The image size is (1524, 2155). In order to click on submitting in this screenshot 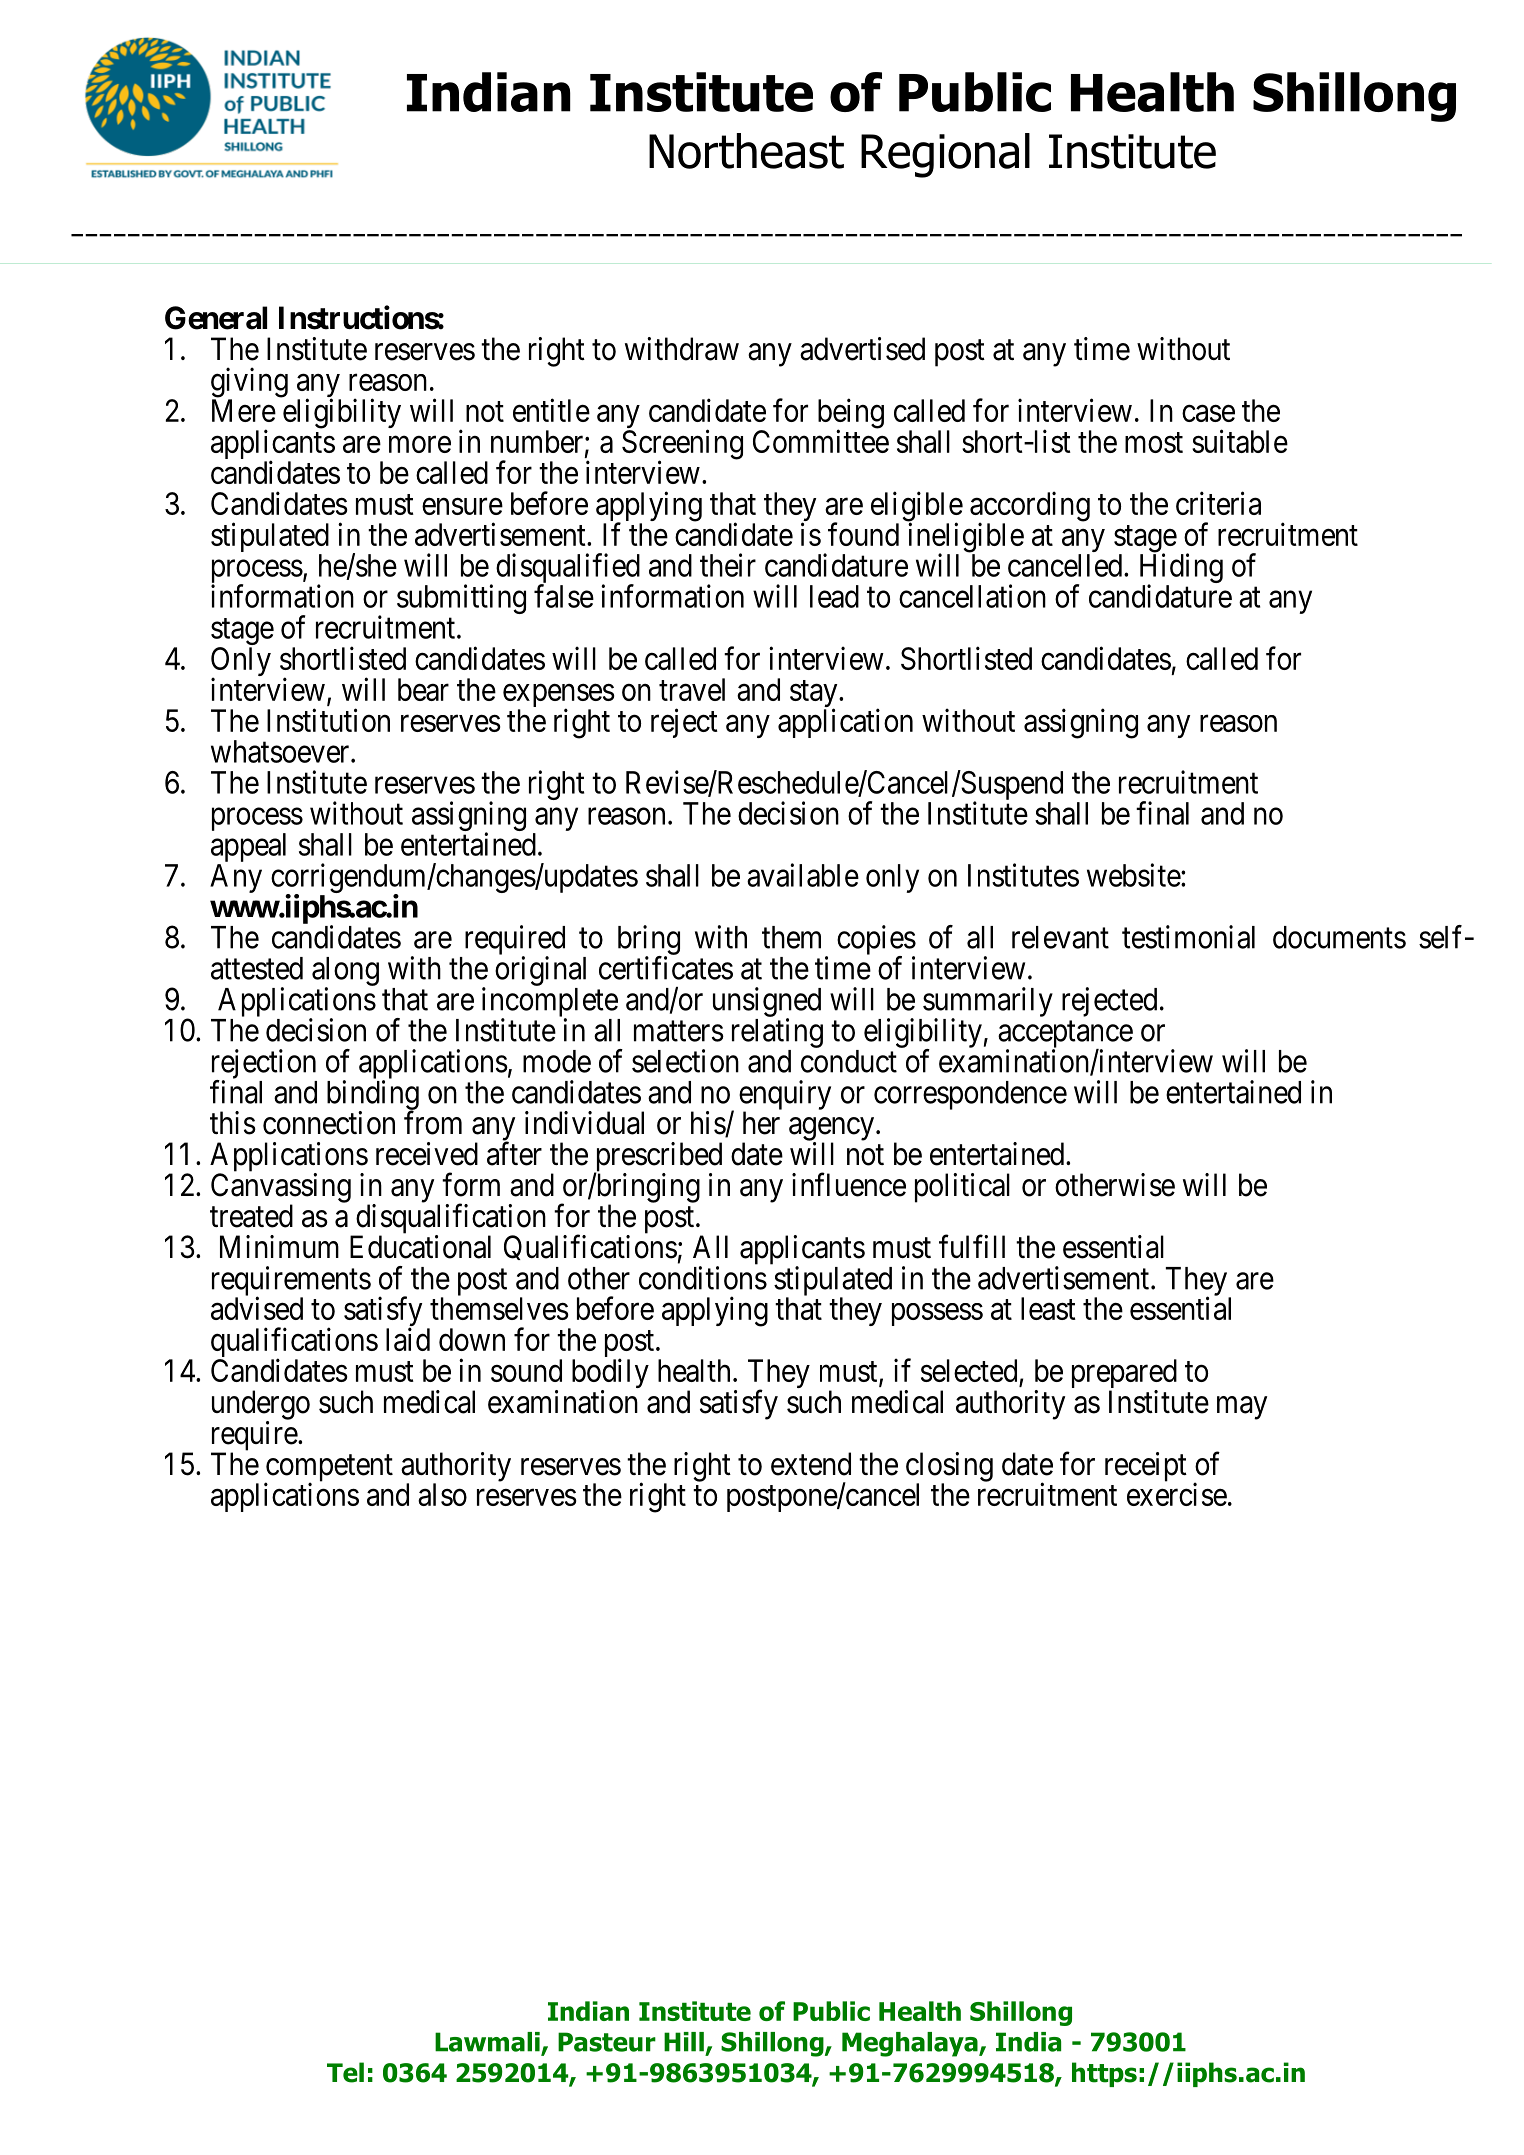, I will do `click(461, 599)`.
